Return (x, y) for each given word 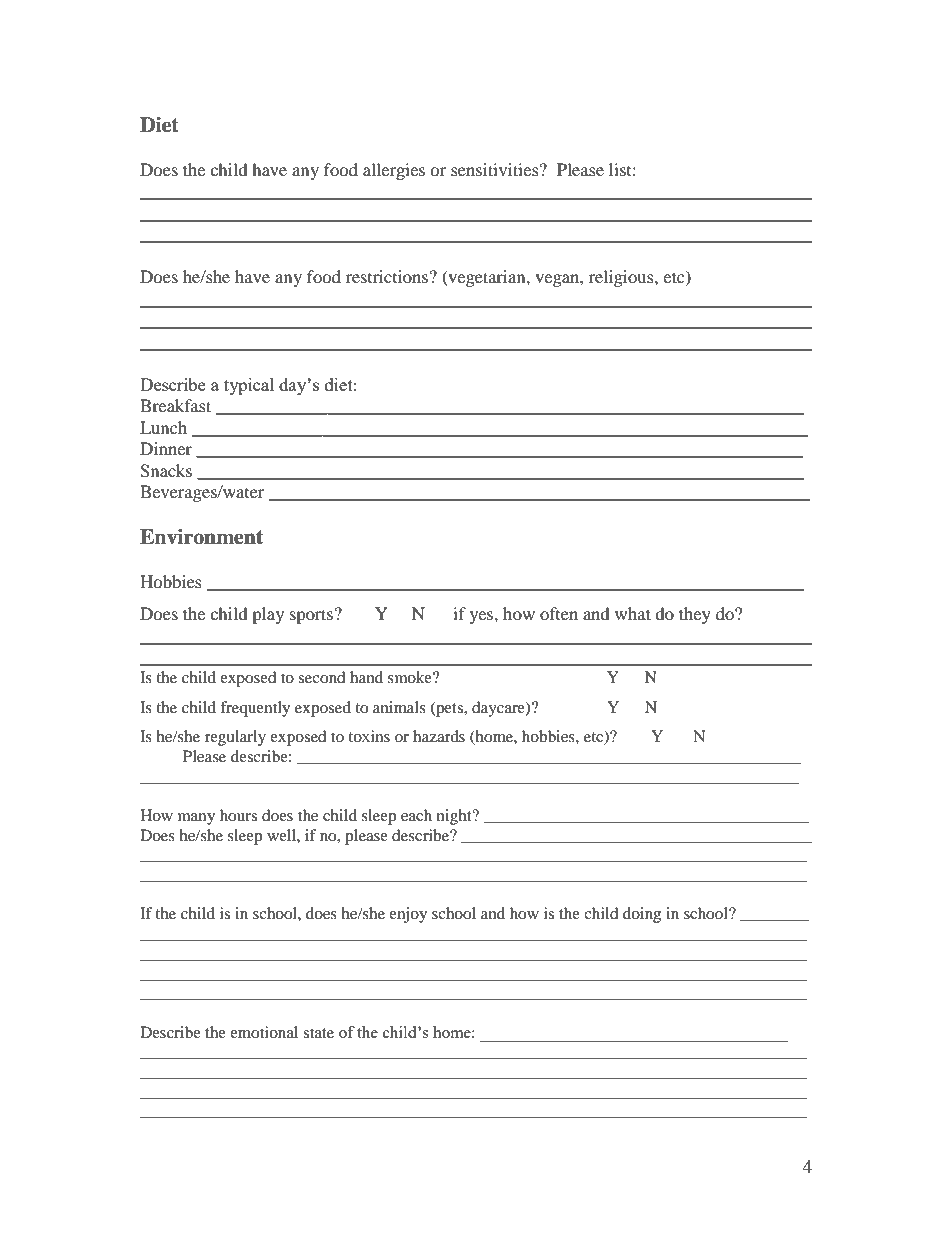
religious (622, 278)
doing (642, 915)
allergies (394, 171)
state (318, 1033)
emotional (264, 1032)
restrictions (387, 276)
